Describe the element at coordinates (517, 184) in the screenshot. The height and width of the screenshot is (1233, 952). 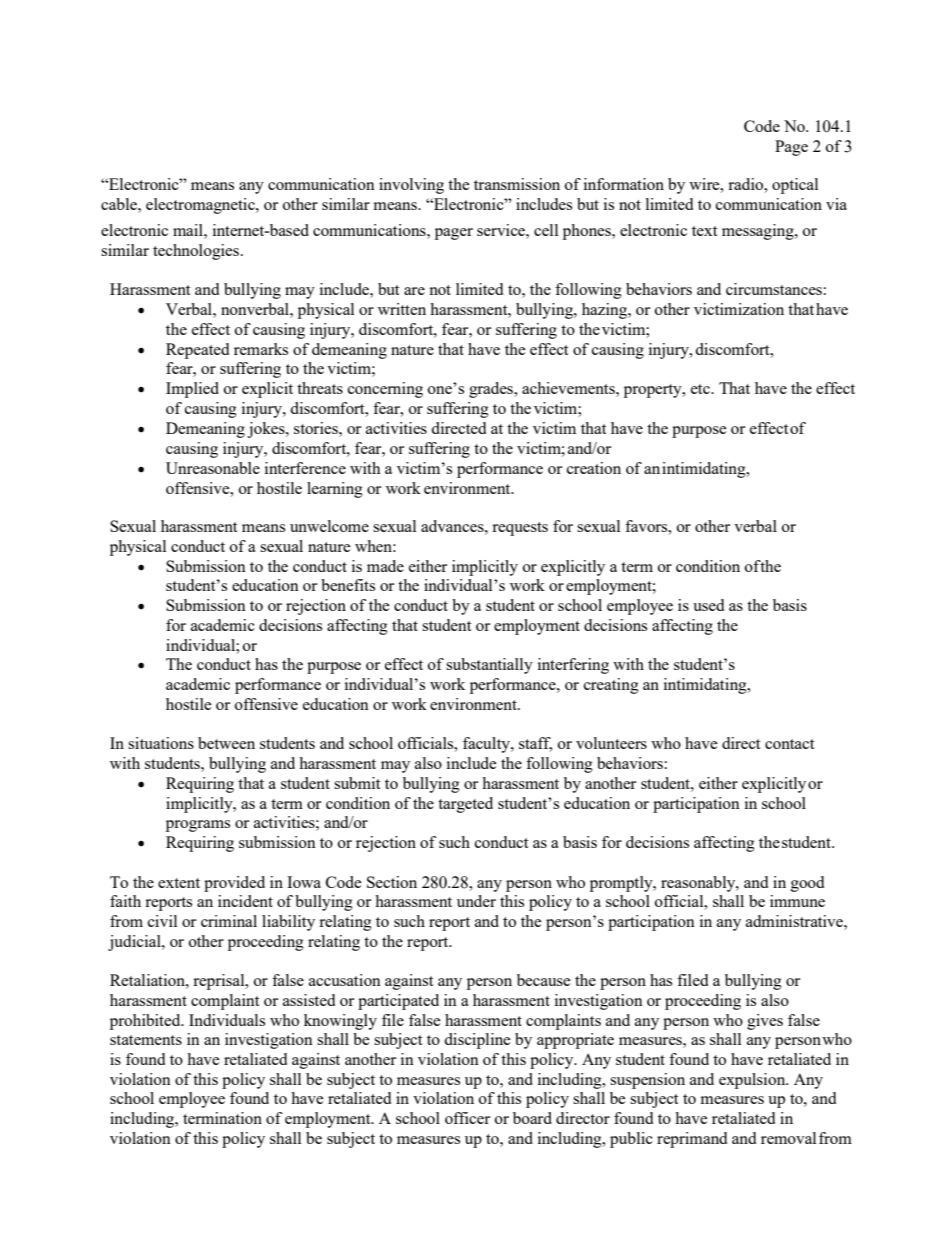
I see `transmission` at that location.
